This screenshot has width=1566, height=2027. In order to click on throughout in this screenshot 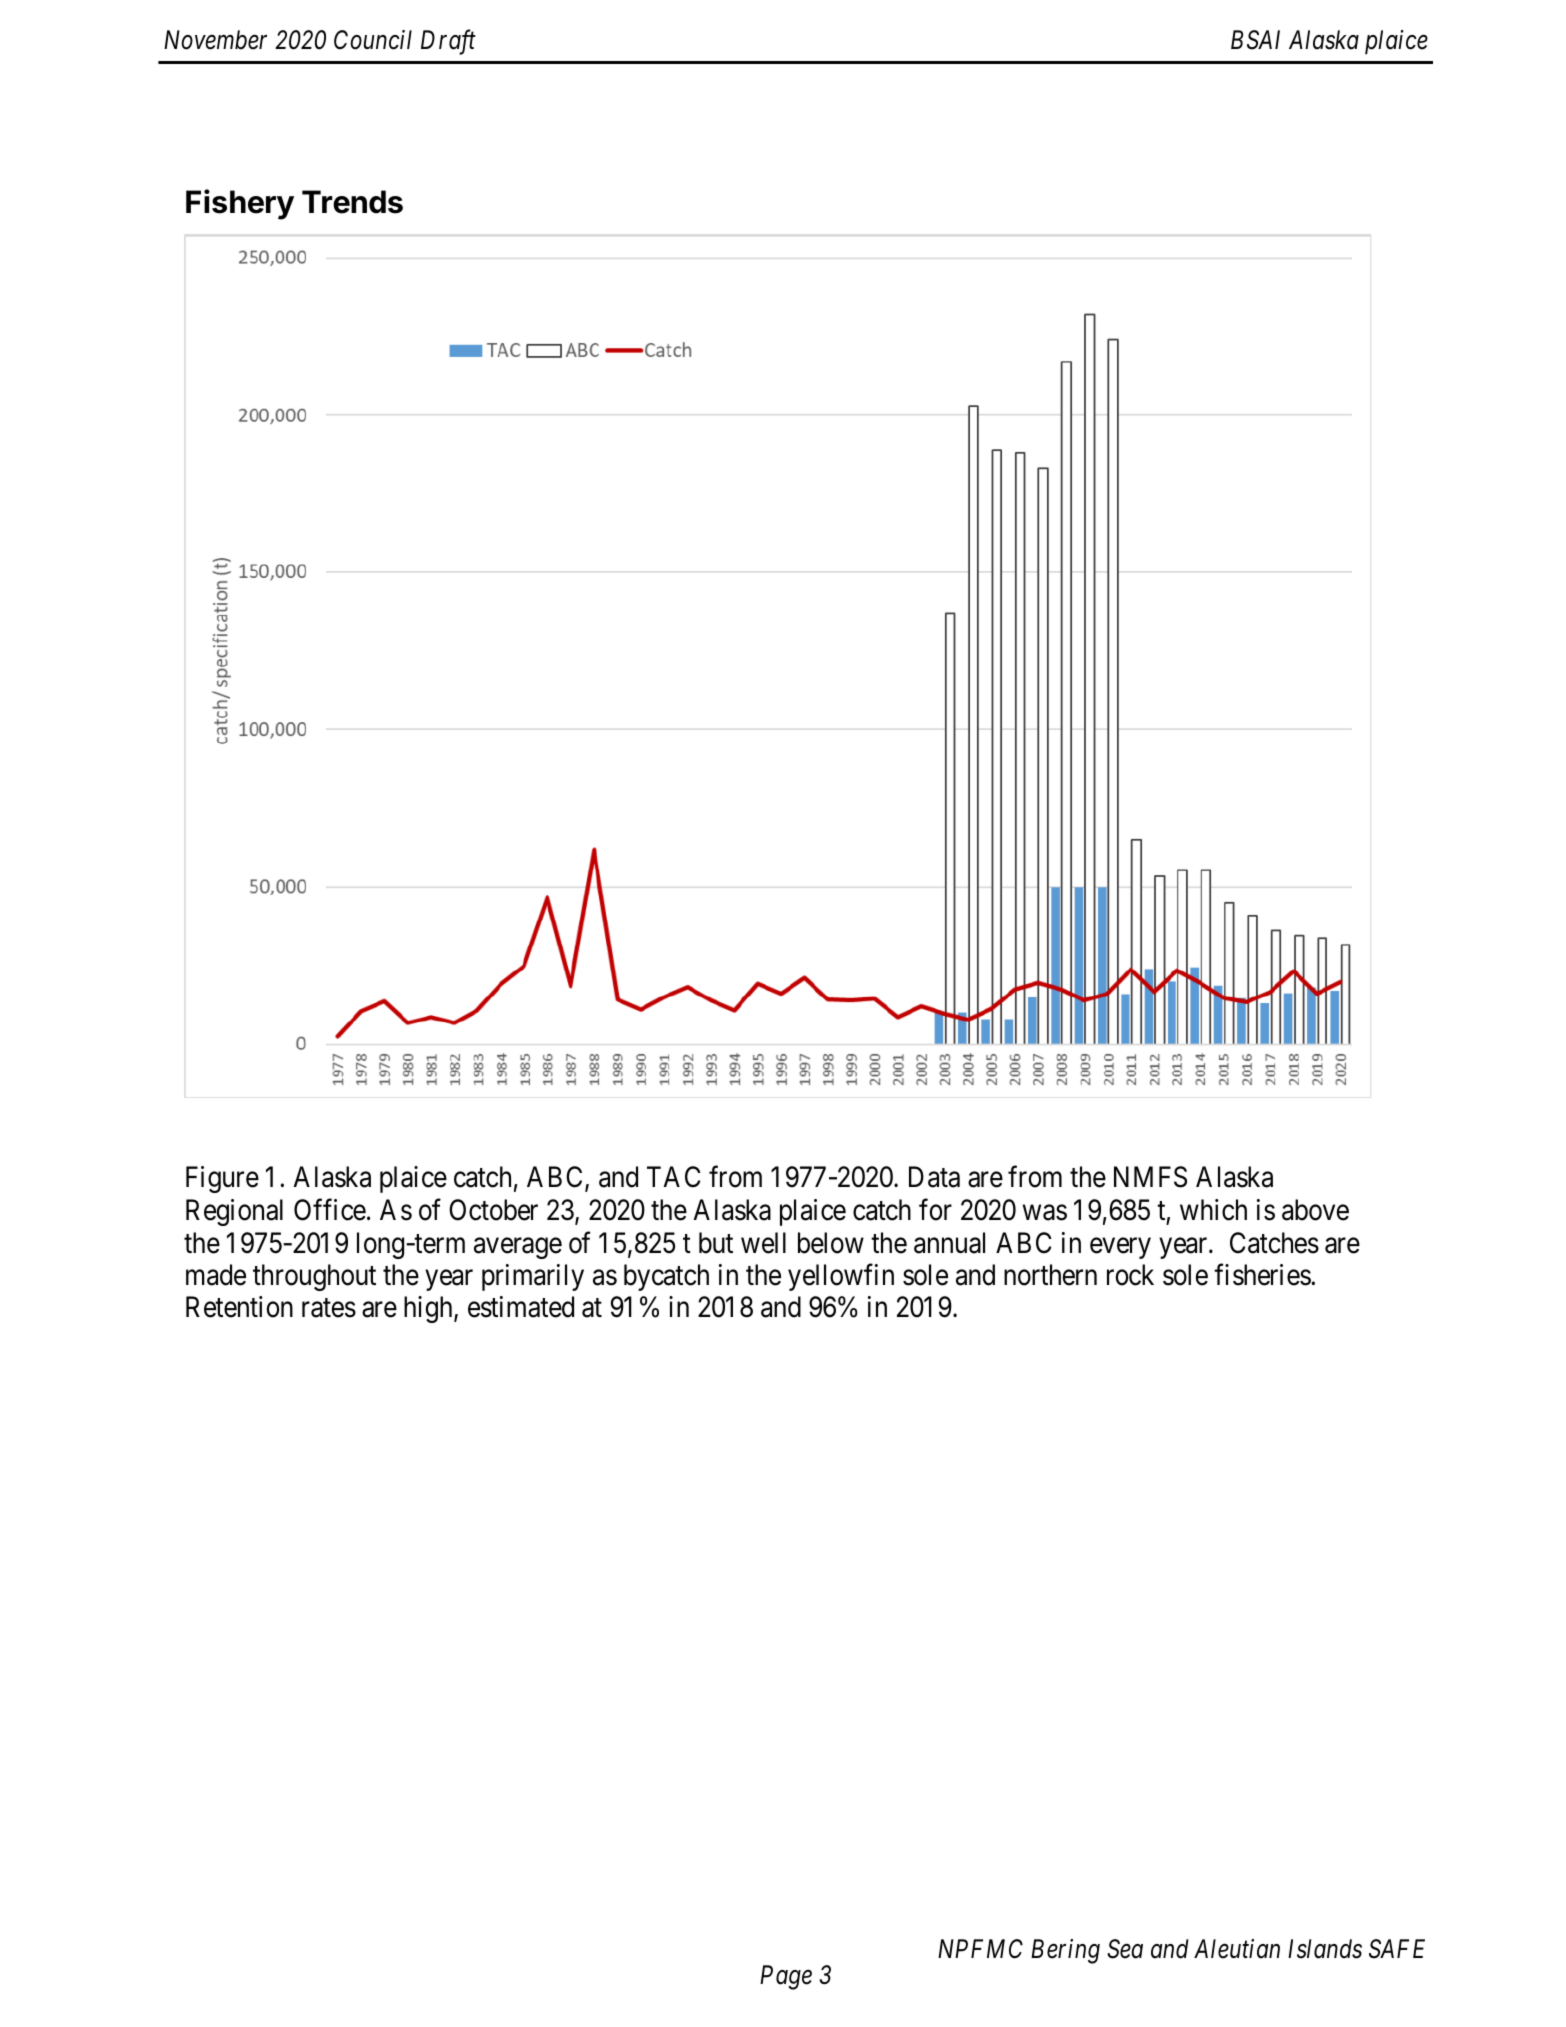, I will do `click(314, 1277)`.
